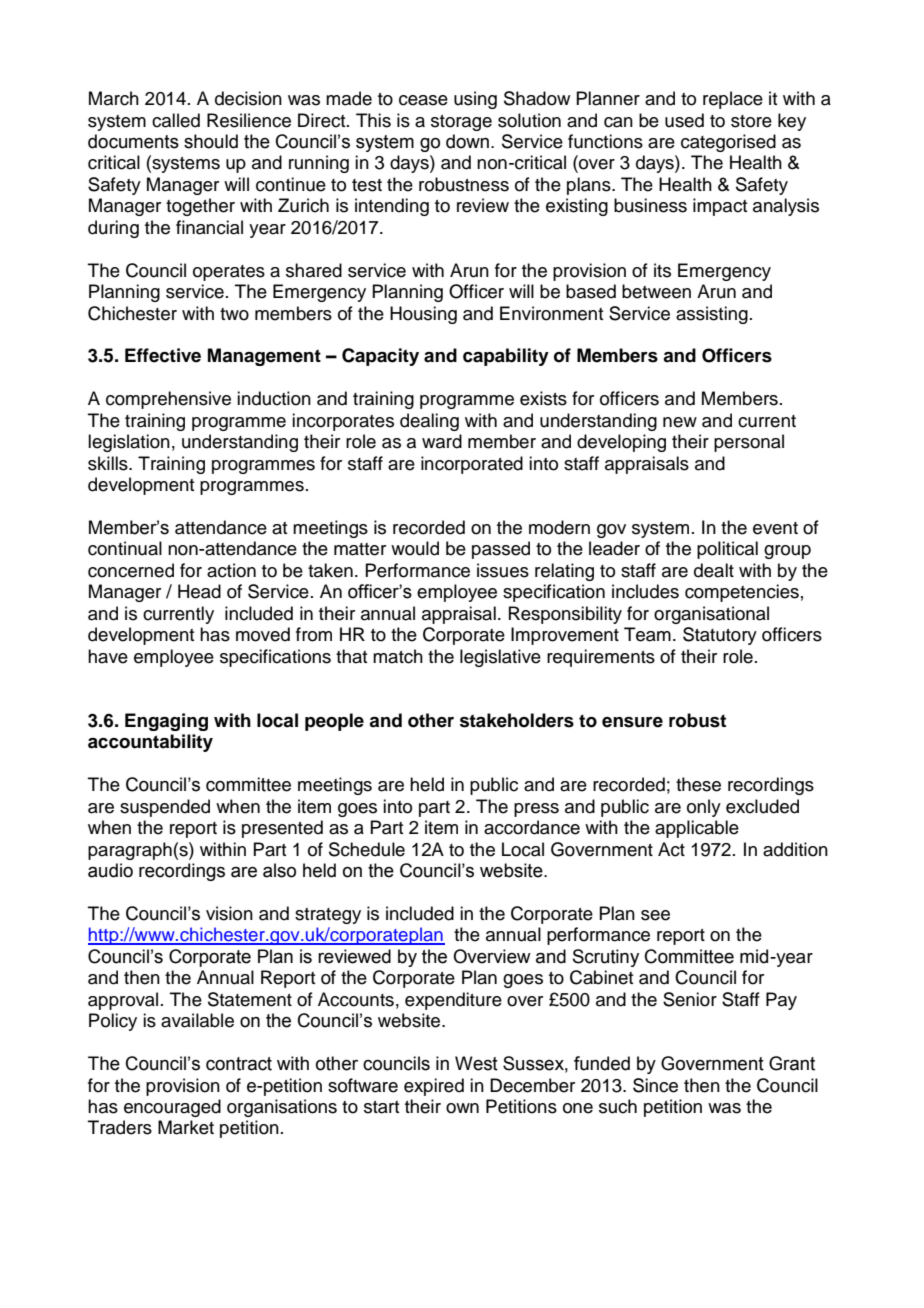 The width and height of the screenshot is (924, 1308). I want to click on categorised, so click(728, 143).
